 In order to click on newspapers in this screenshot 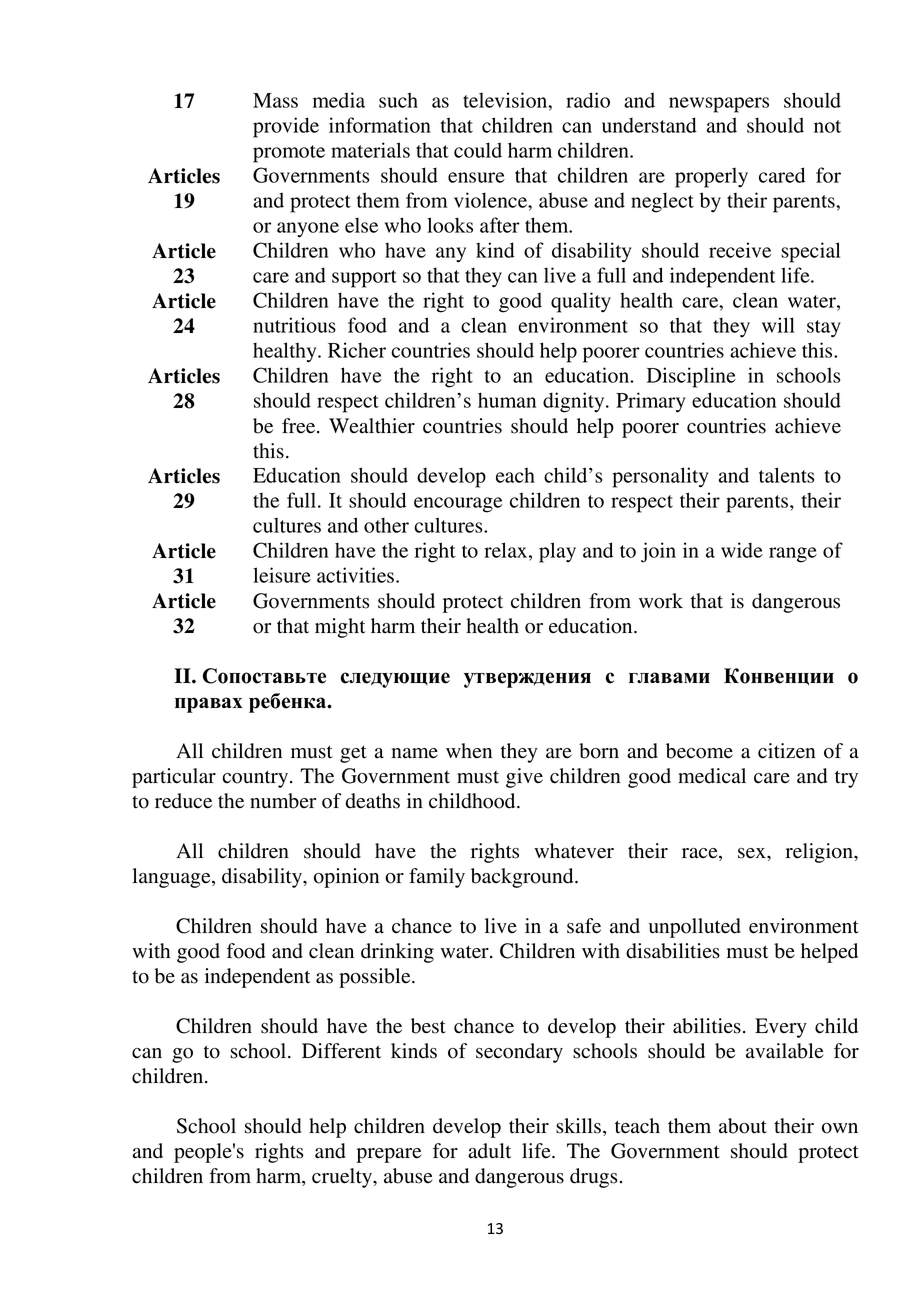, I will do `click(719, 105)`.
